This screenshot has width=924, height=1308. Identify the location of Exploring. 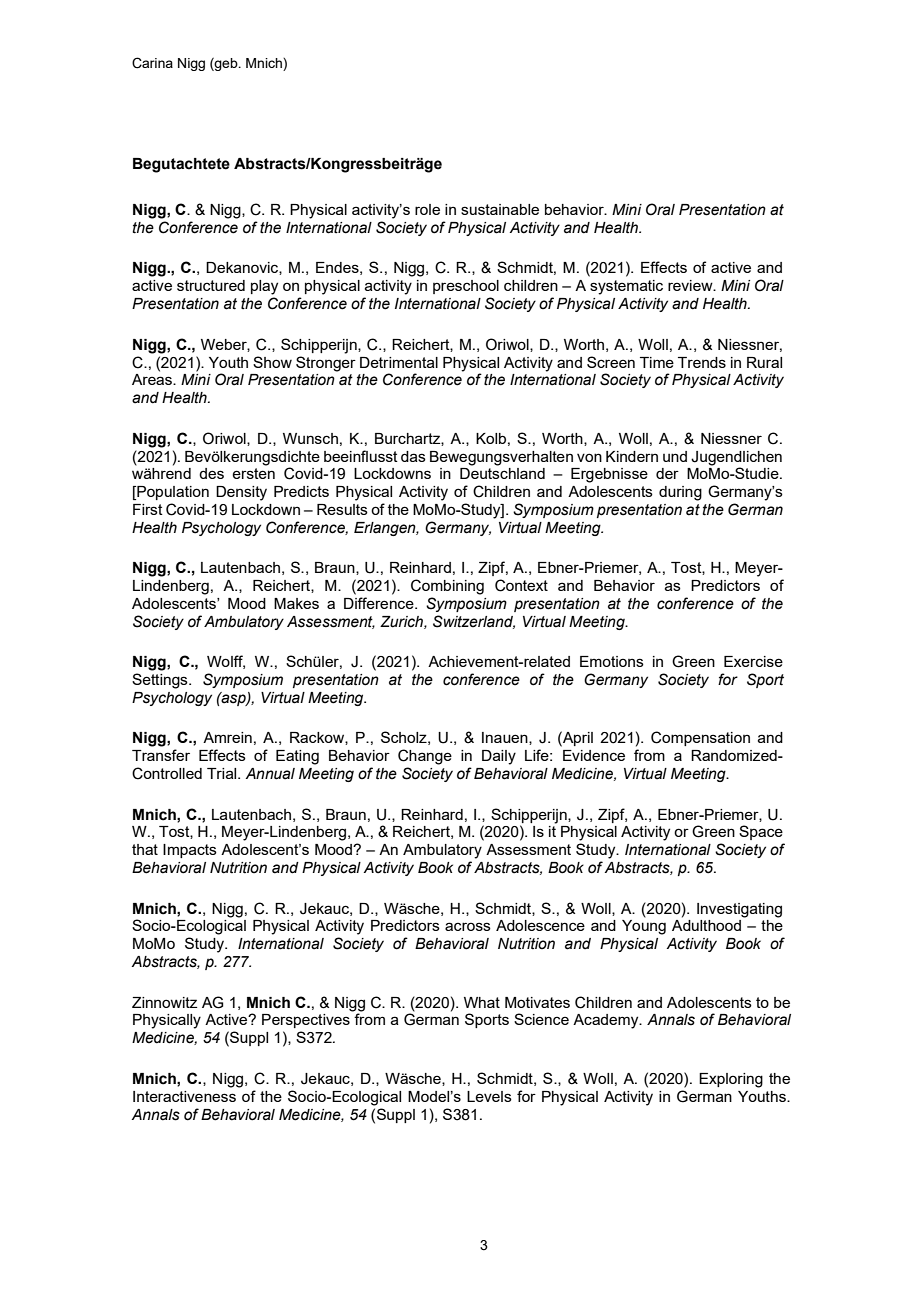
(731, 1080).
